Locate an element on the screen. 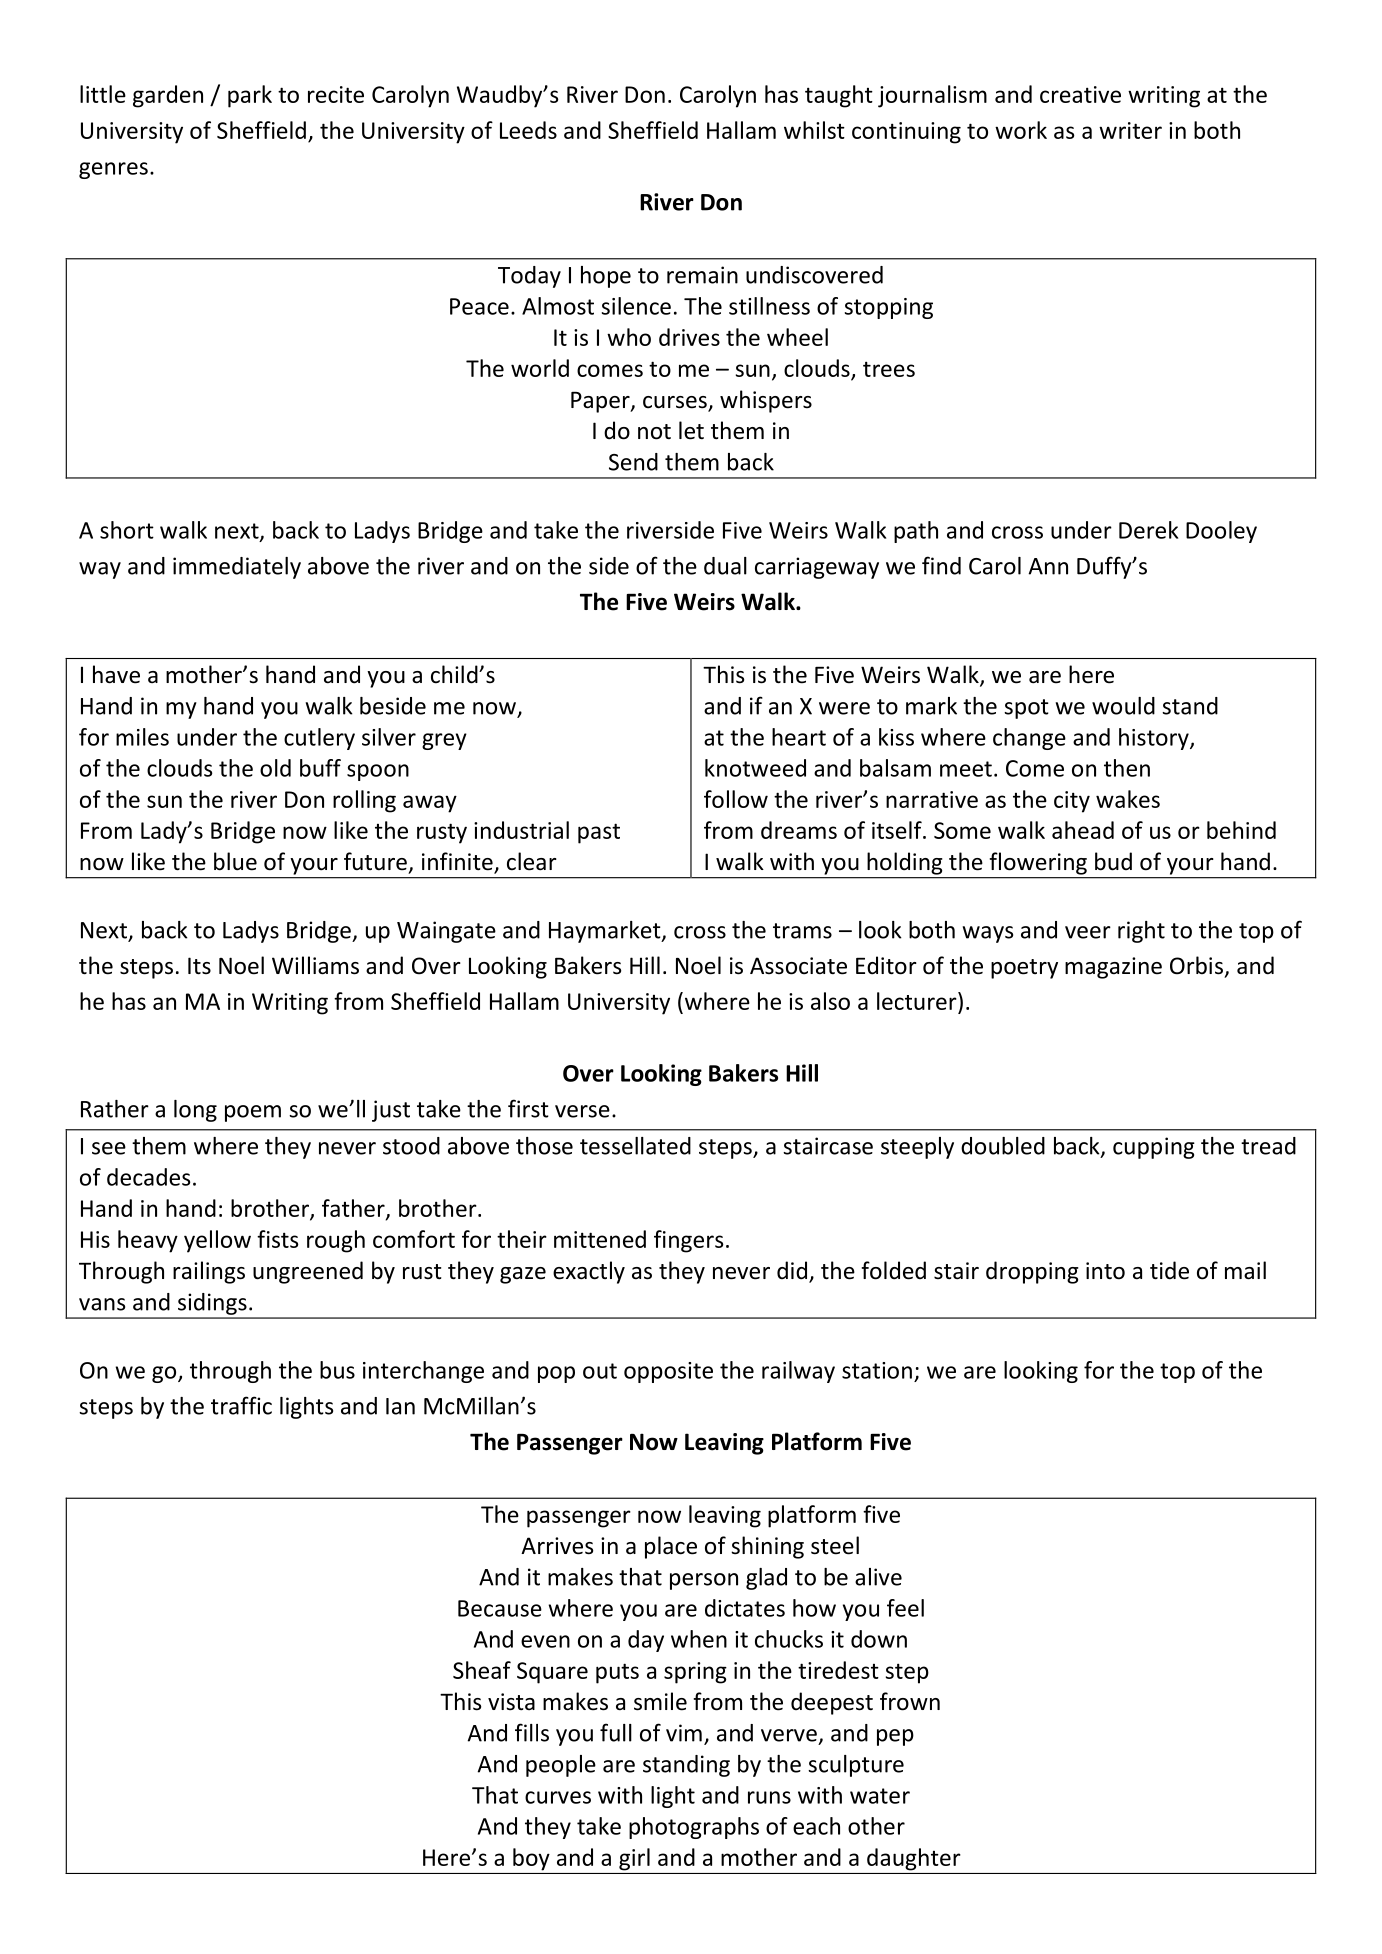 This screenshot has height=1954, width=1382. magazine is located at coordinates (1113, 968).
